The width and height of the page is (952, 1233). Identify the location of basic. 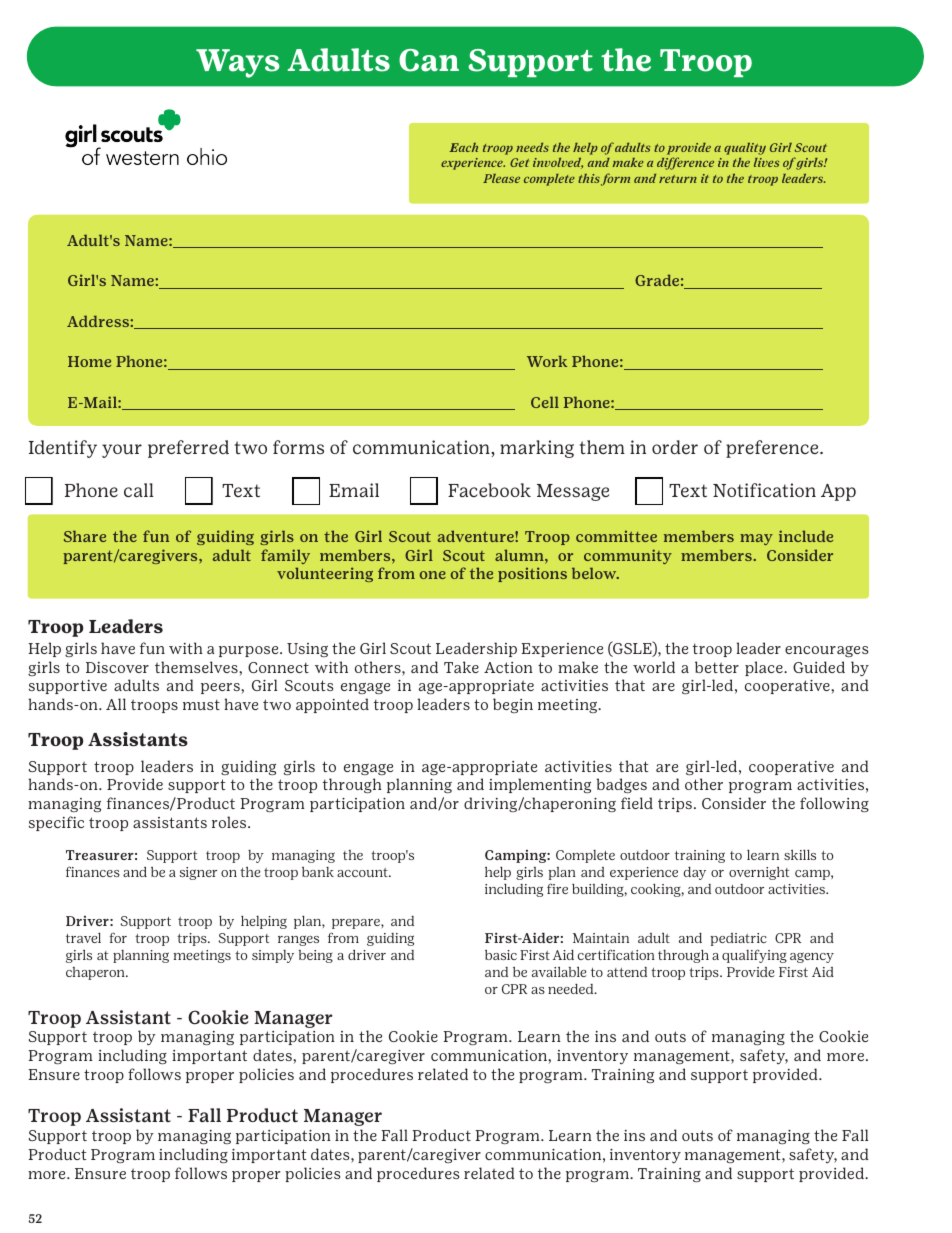
(501, 955).
